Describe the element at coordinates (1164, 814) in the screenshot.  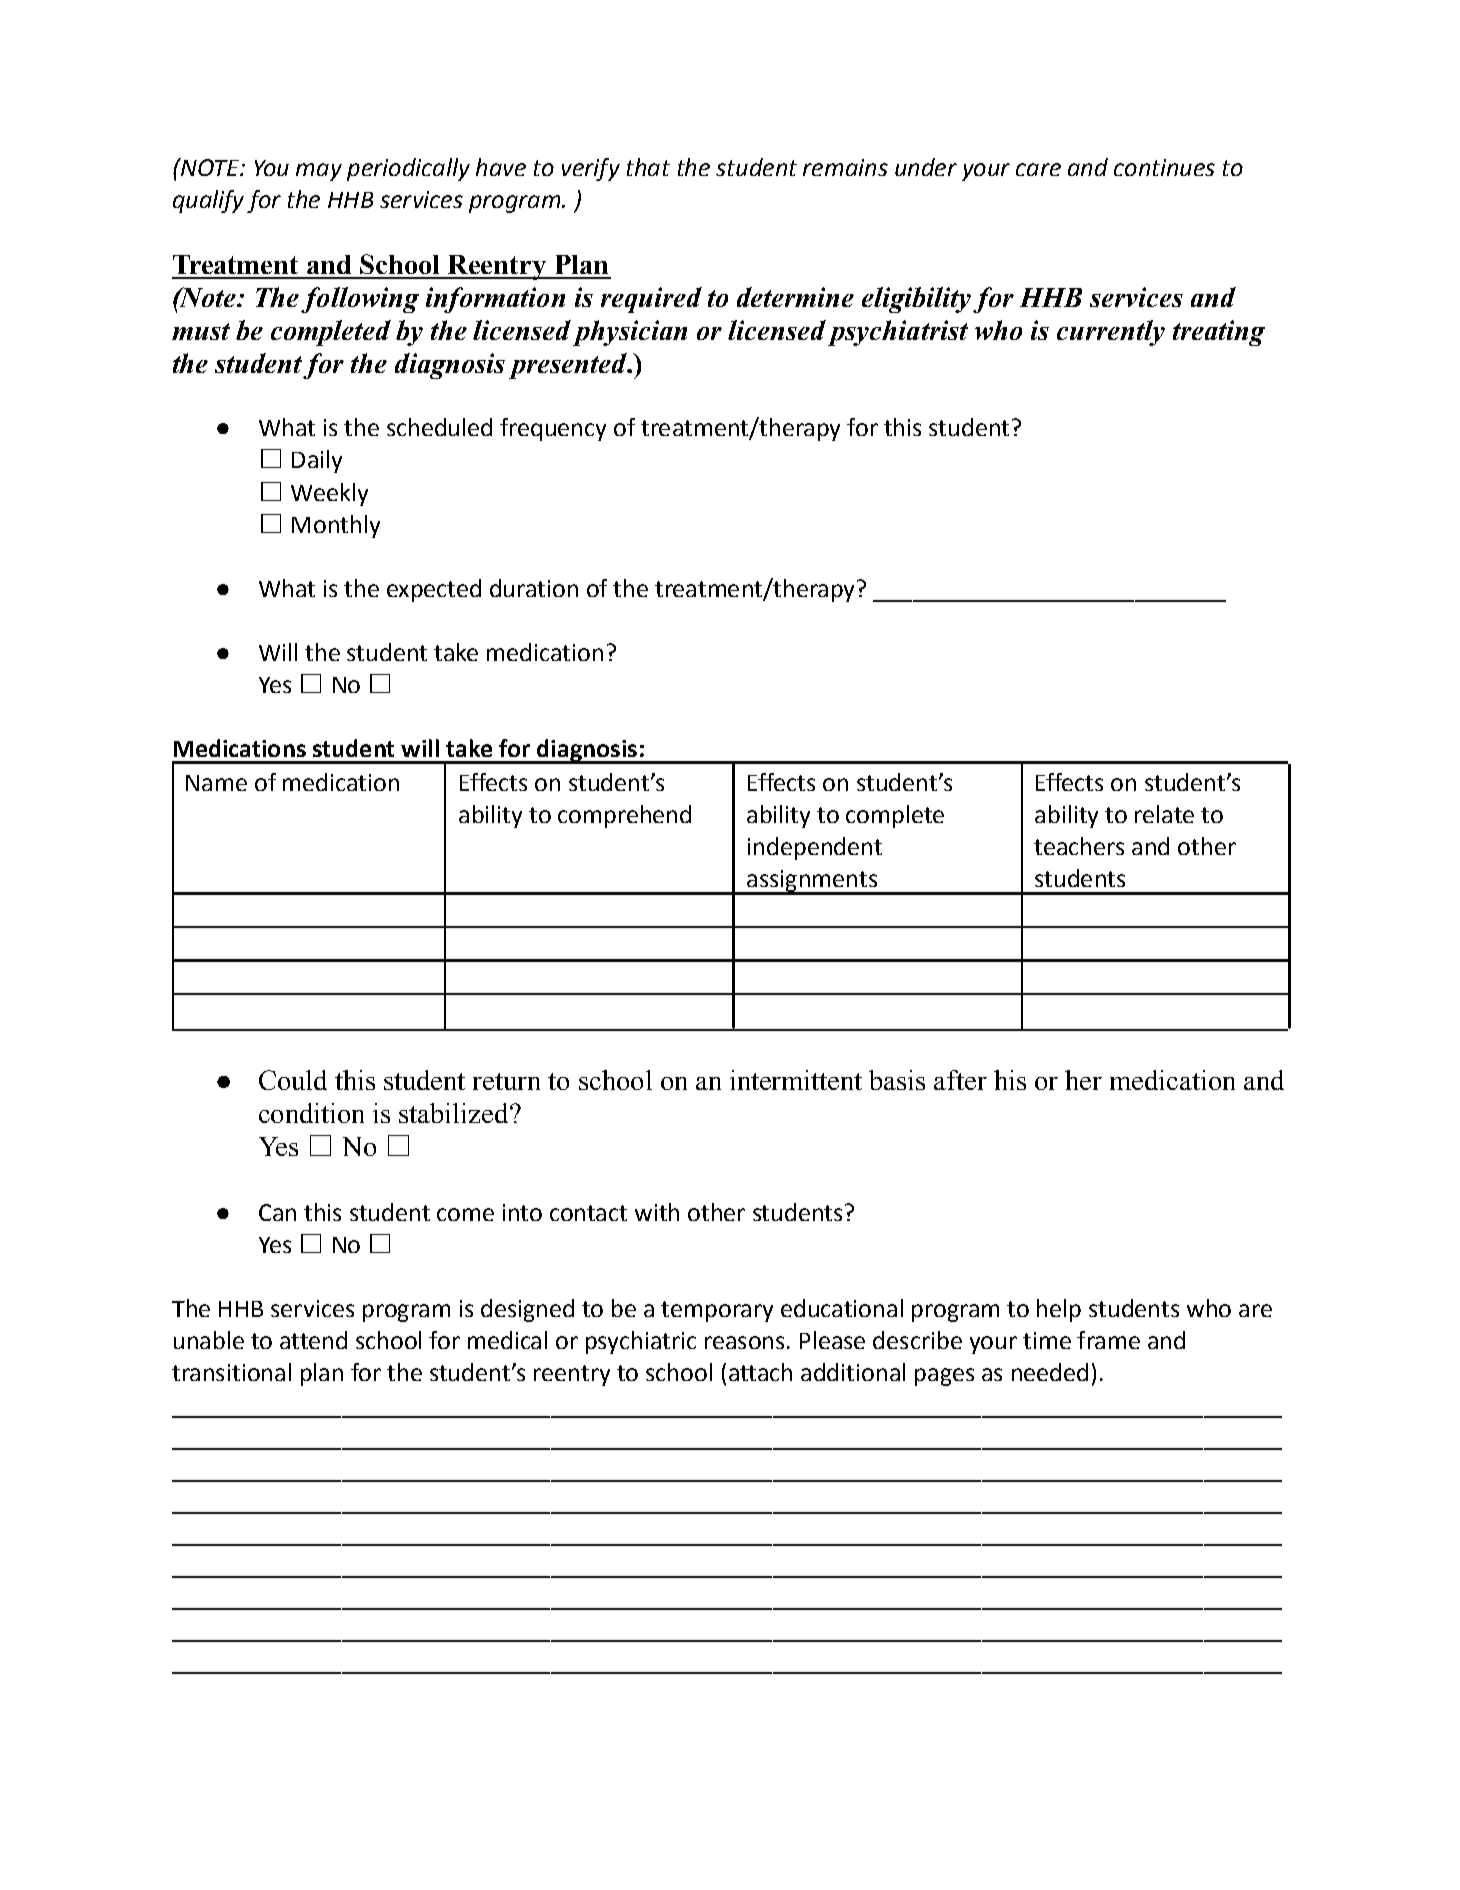
I see `relate` at that location.
